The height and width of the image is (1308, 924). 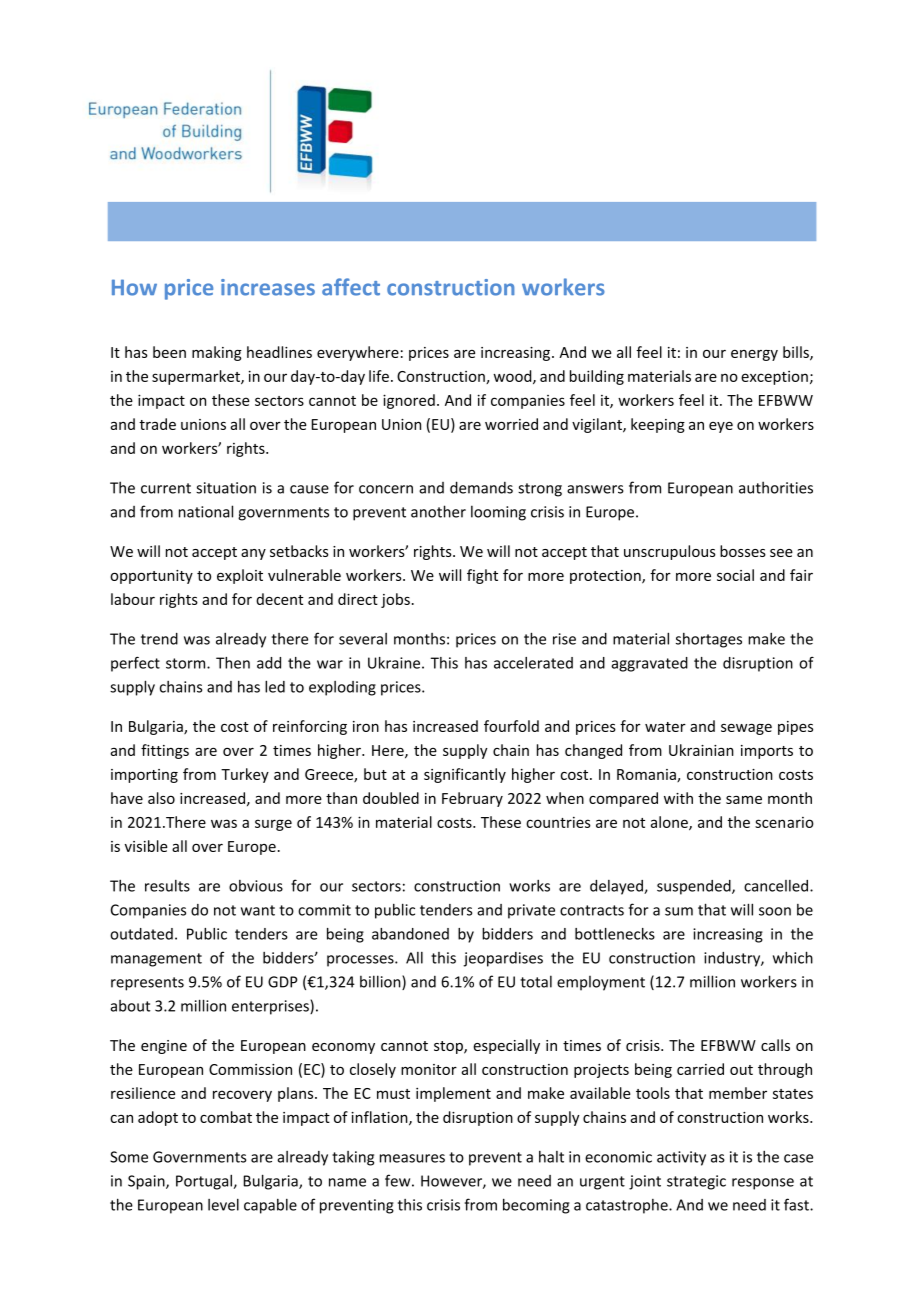 I want to click on wood, so click(x=513, y=377).
